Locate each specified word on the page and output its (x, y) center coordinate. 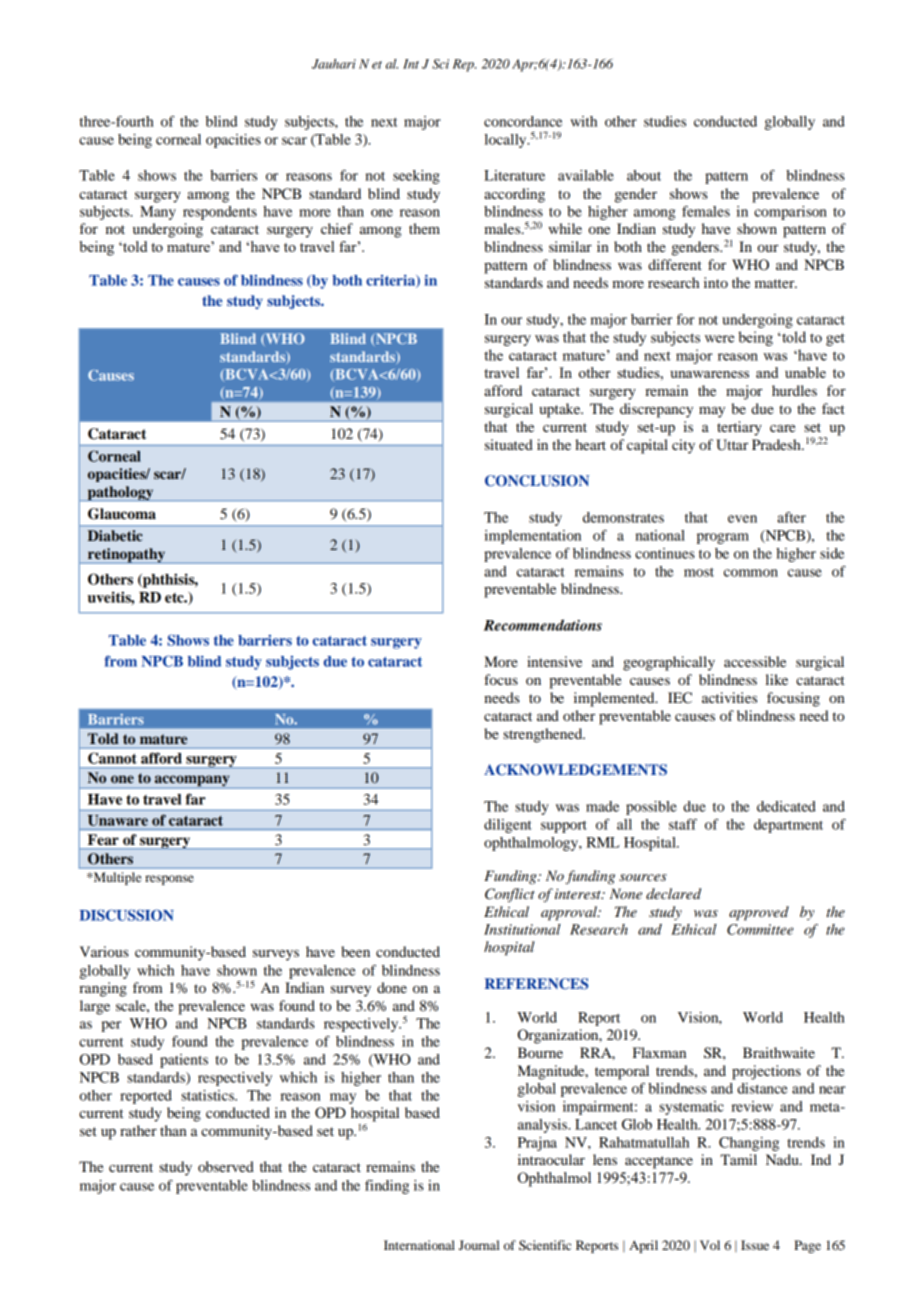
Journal (479, 1245)
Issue (755, 1245)
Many (158, 213)
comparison (790, 213)
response (169, 880)
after (791, 517)
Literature (514, 175)
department (788, 826)
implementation (533, 537)
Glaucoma (122, 514)
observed (226, 1166)
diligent (508, 826)
